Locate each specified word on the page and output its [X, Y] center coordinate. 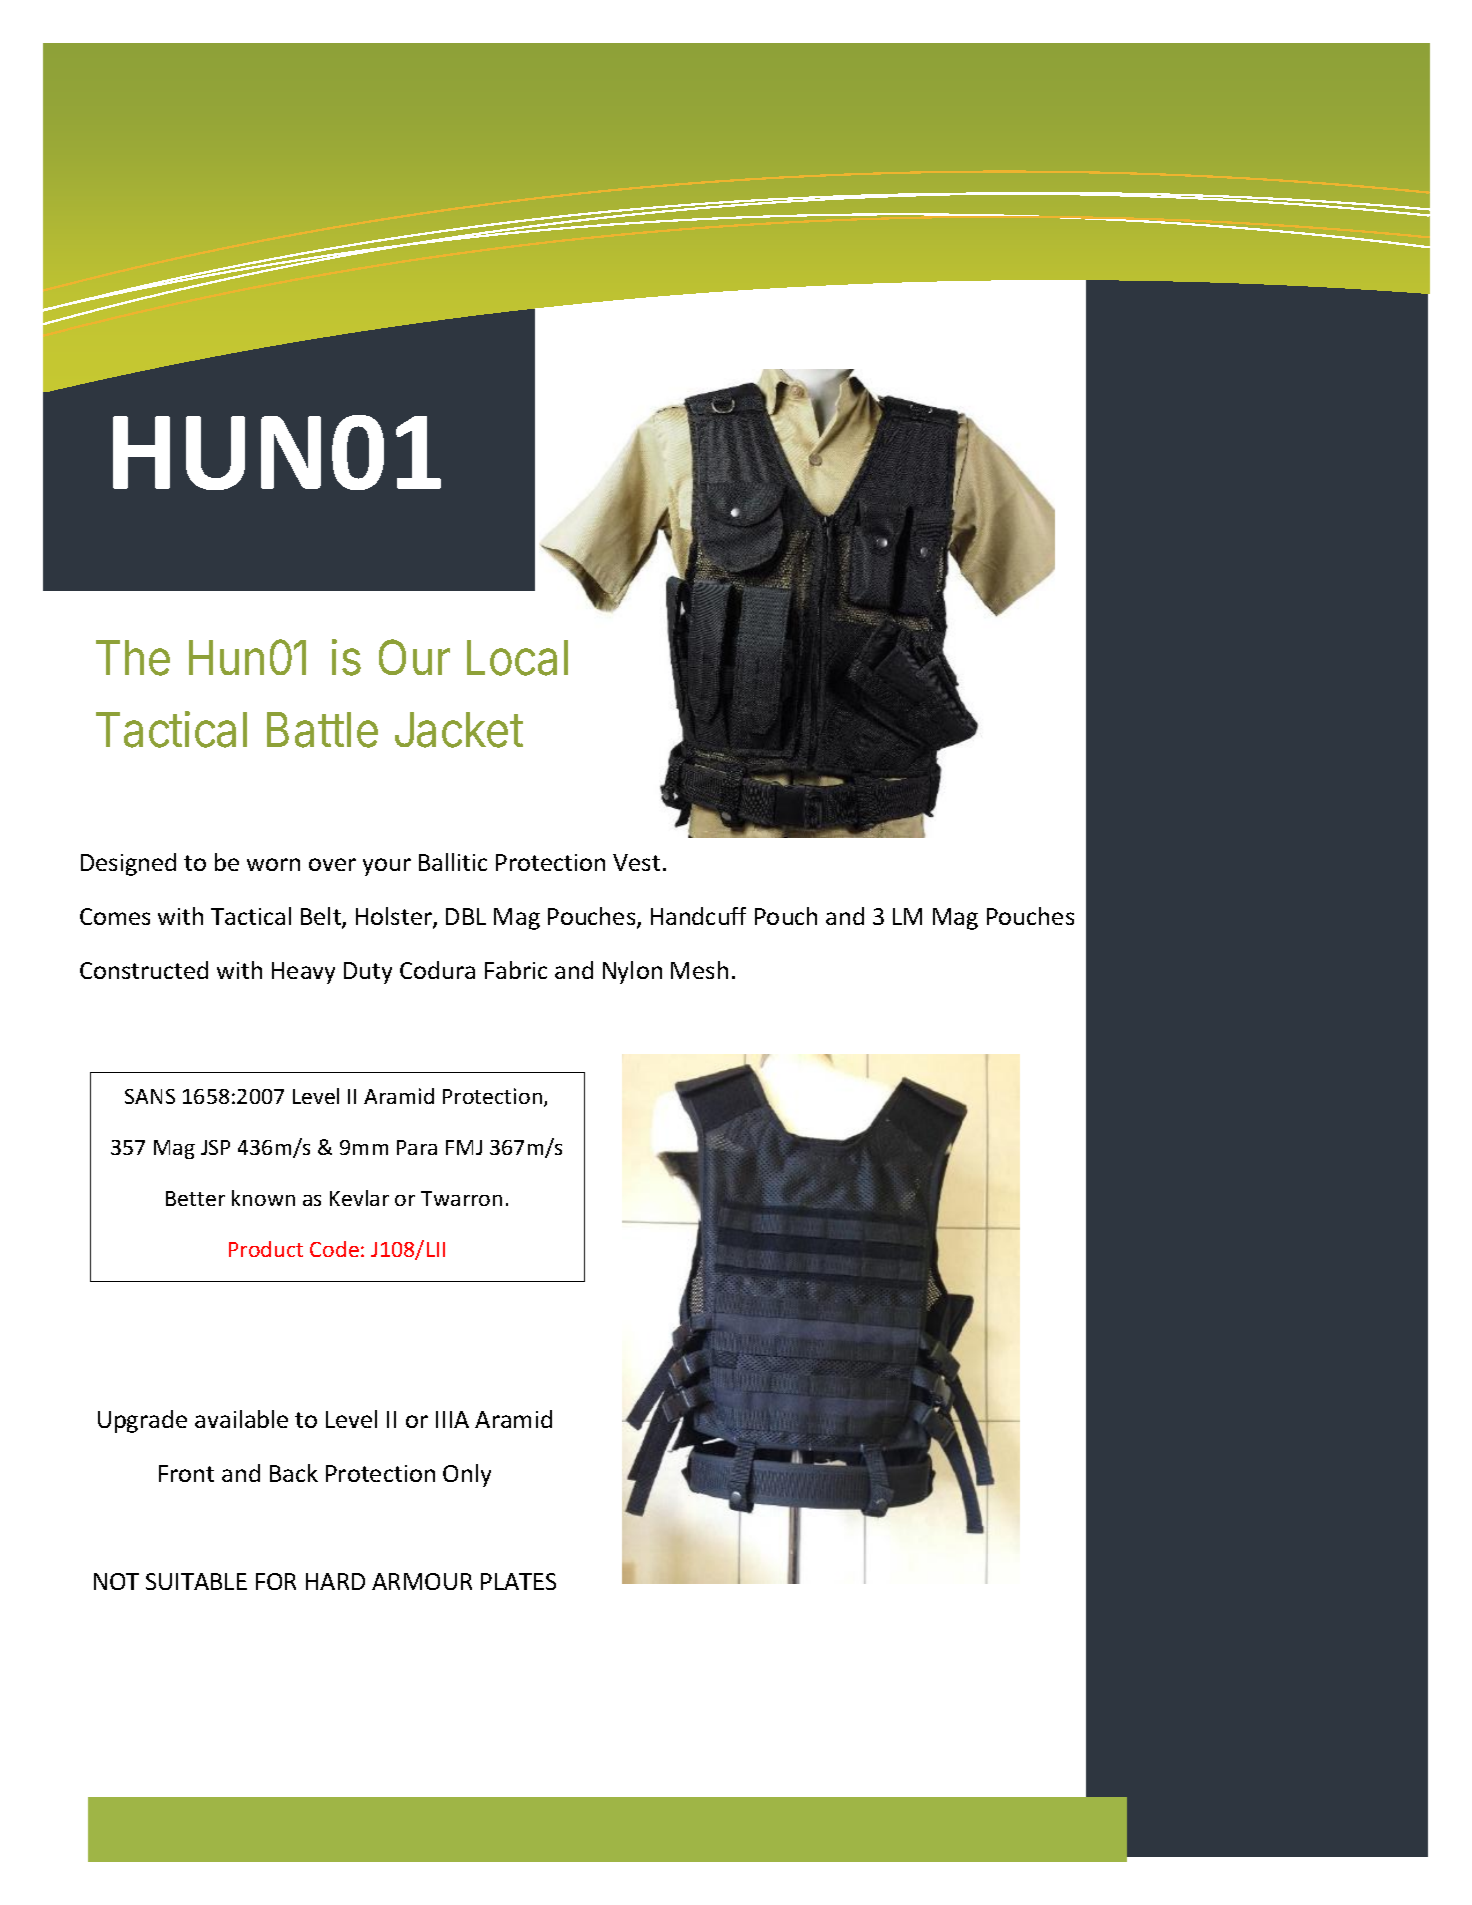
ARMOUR [422, 1581]
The [133, 658]
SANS [150, 1096]
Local [517, 658]
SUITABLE [196, 1581]
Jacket [459, 730]
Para [417, 1147]
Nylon [632, 972]
